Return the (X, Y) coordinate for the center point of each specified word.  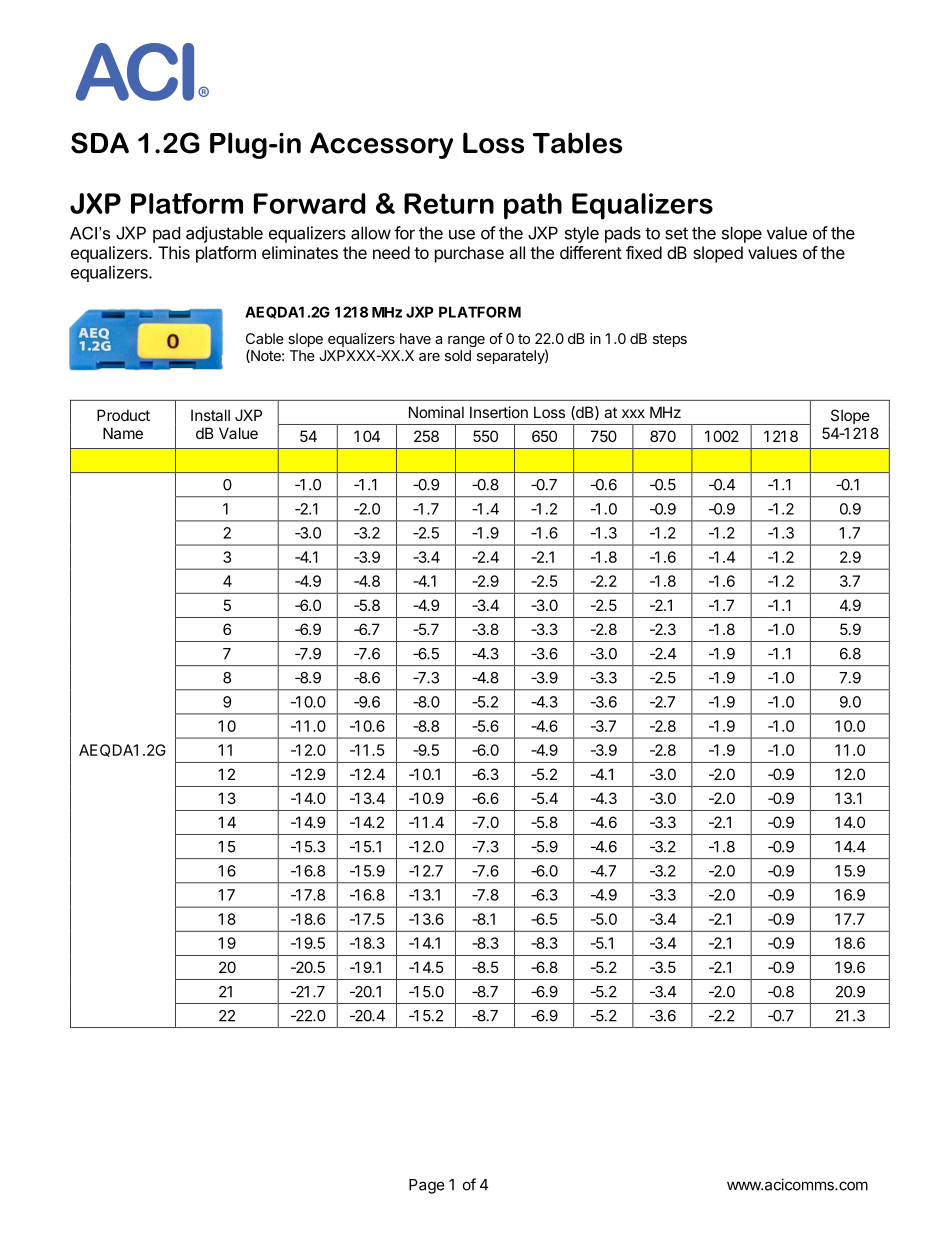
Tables (577, 143)
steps (670, 340)
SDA (100, 143)
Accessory (381, 145)
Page (427, 1186)
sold (458, 355)
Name (123, 433)
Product (123, 415)
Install (210, 415)
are (429, 357)
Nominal (436, 412)
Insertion (499, 412)
